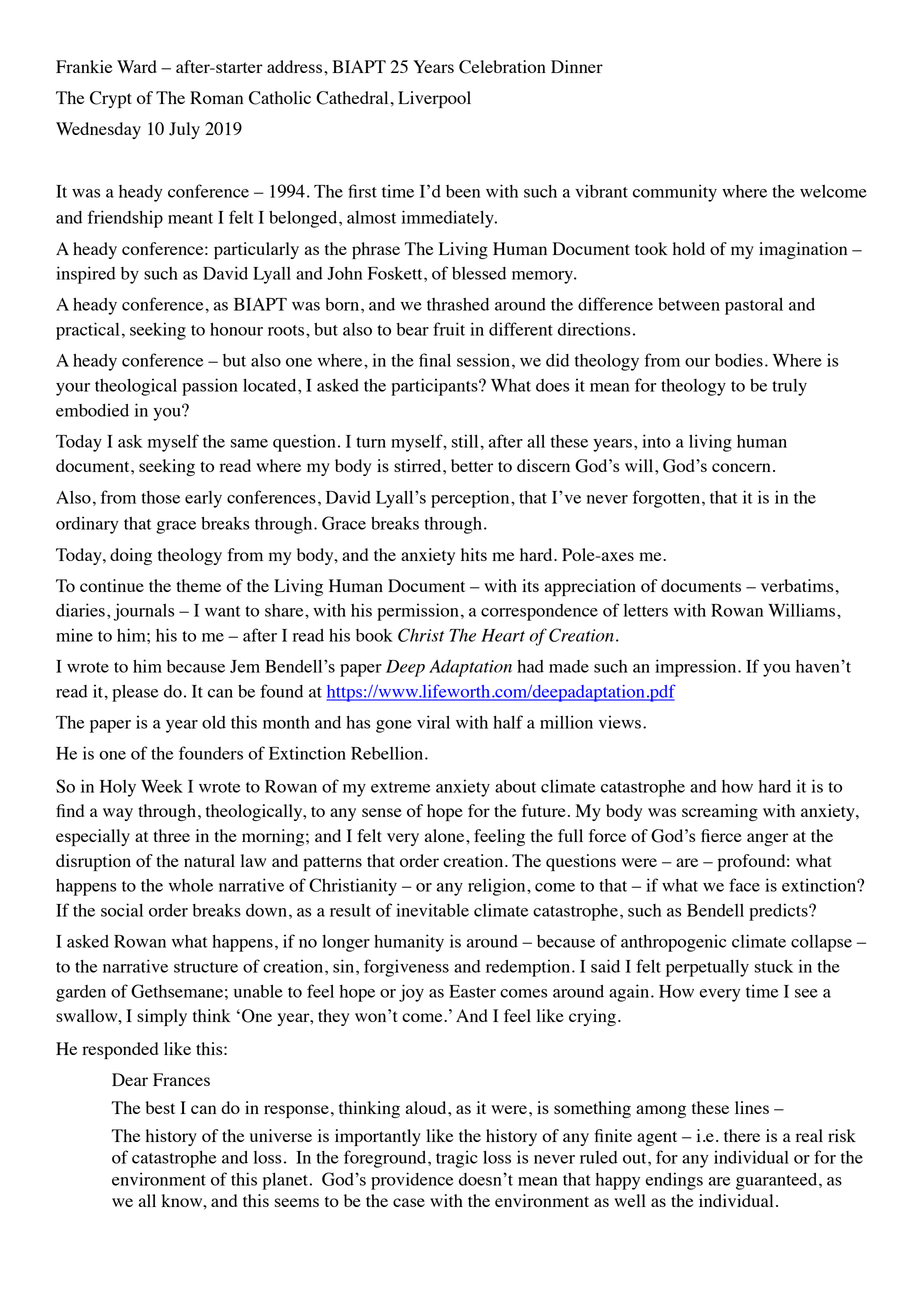 Image resolution: width=924 pixels, height=1308 pixels. I want to click on Heart, so click(503, 635).
